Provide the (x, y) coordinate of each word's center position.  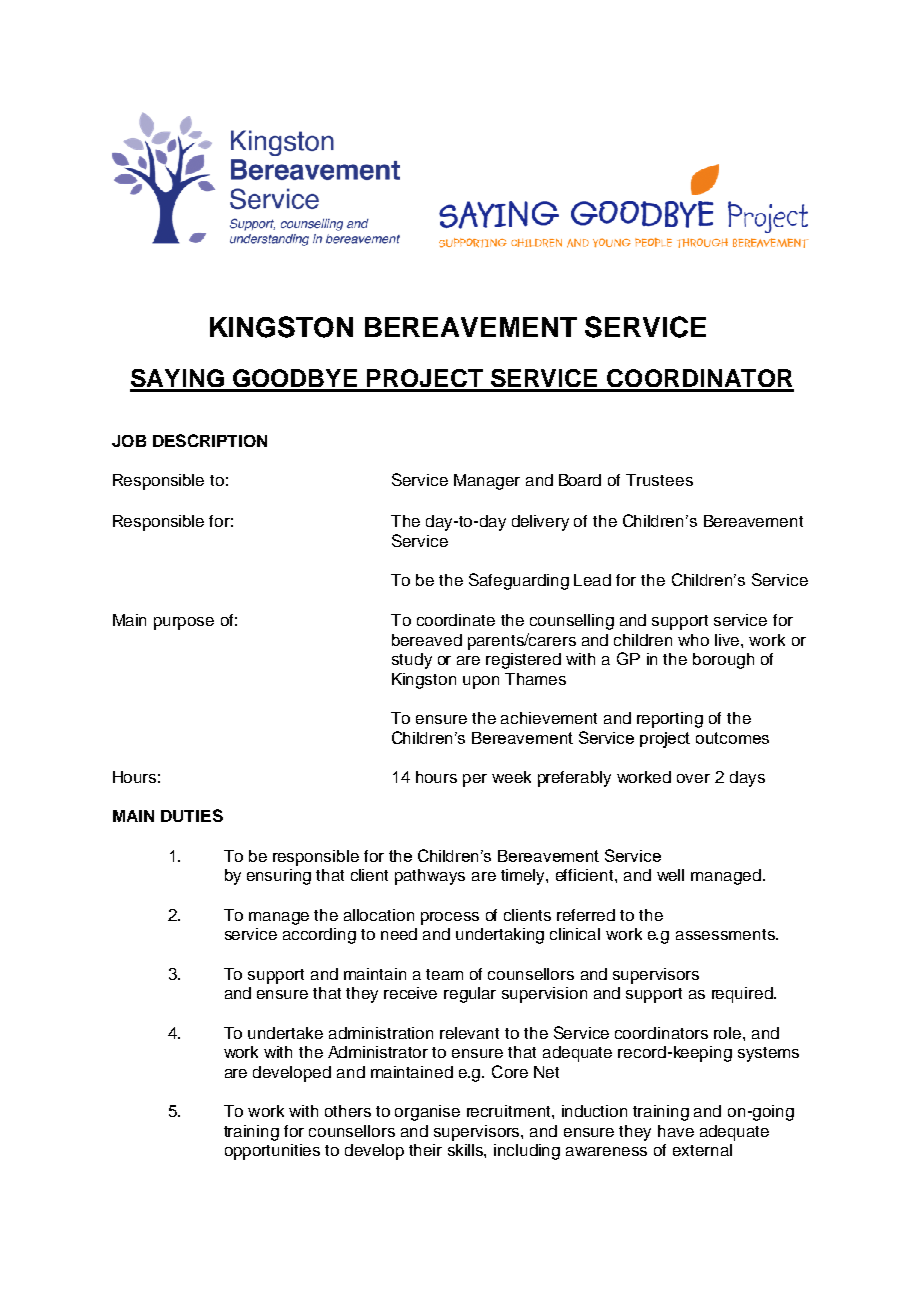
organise (427, 1113)
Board (580, 480)
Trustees (659, 480)
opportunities (272, 1152)
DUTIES (192, 815)
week (511, 777)
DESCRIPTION (210, 440)
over (693, 778)
